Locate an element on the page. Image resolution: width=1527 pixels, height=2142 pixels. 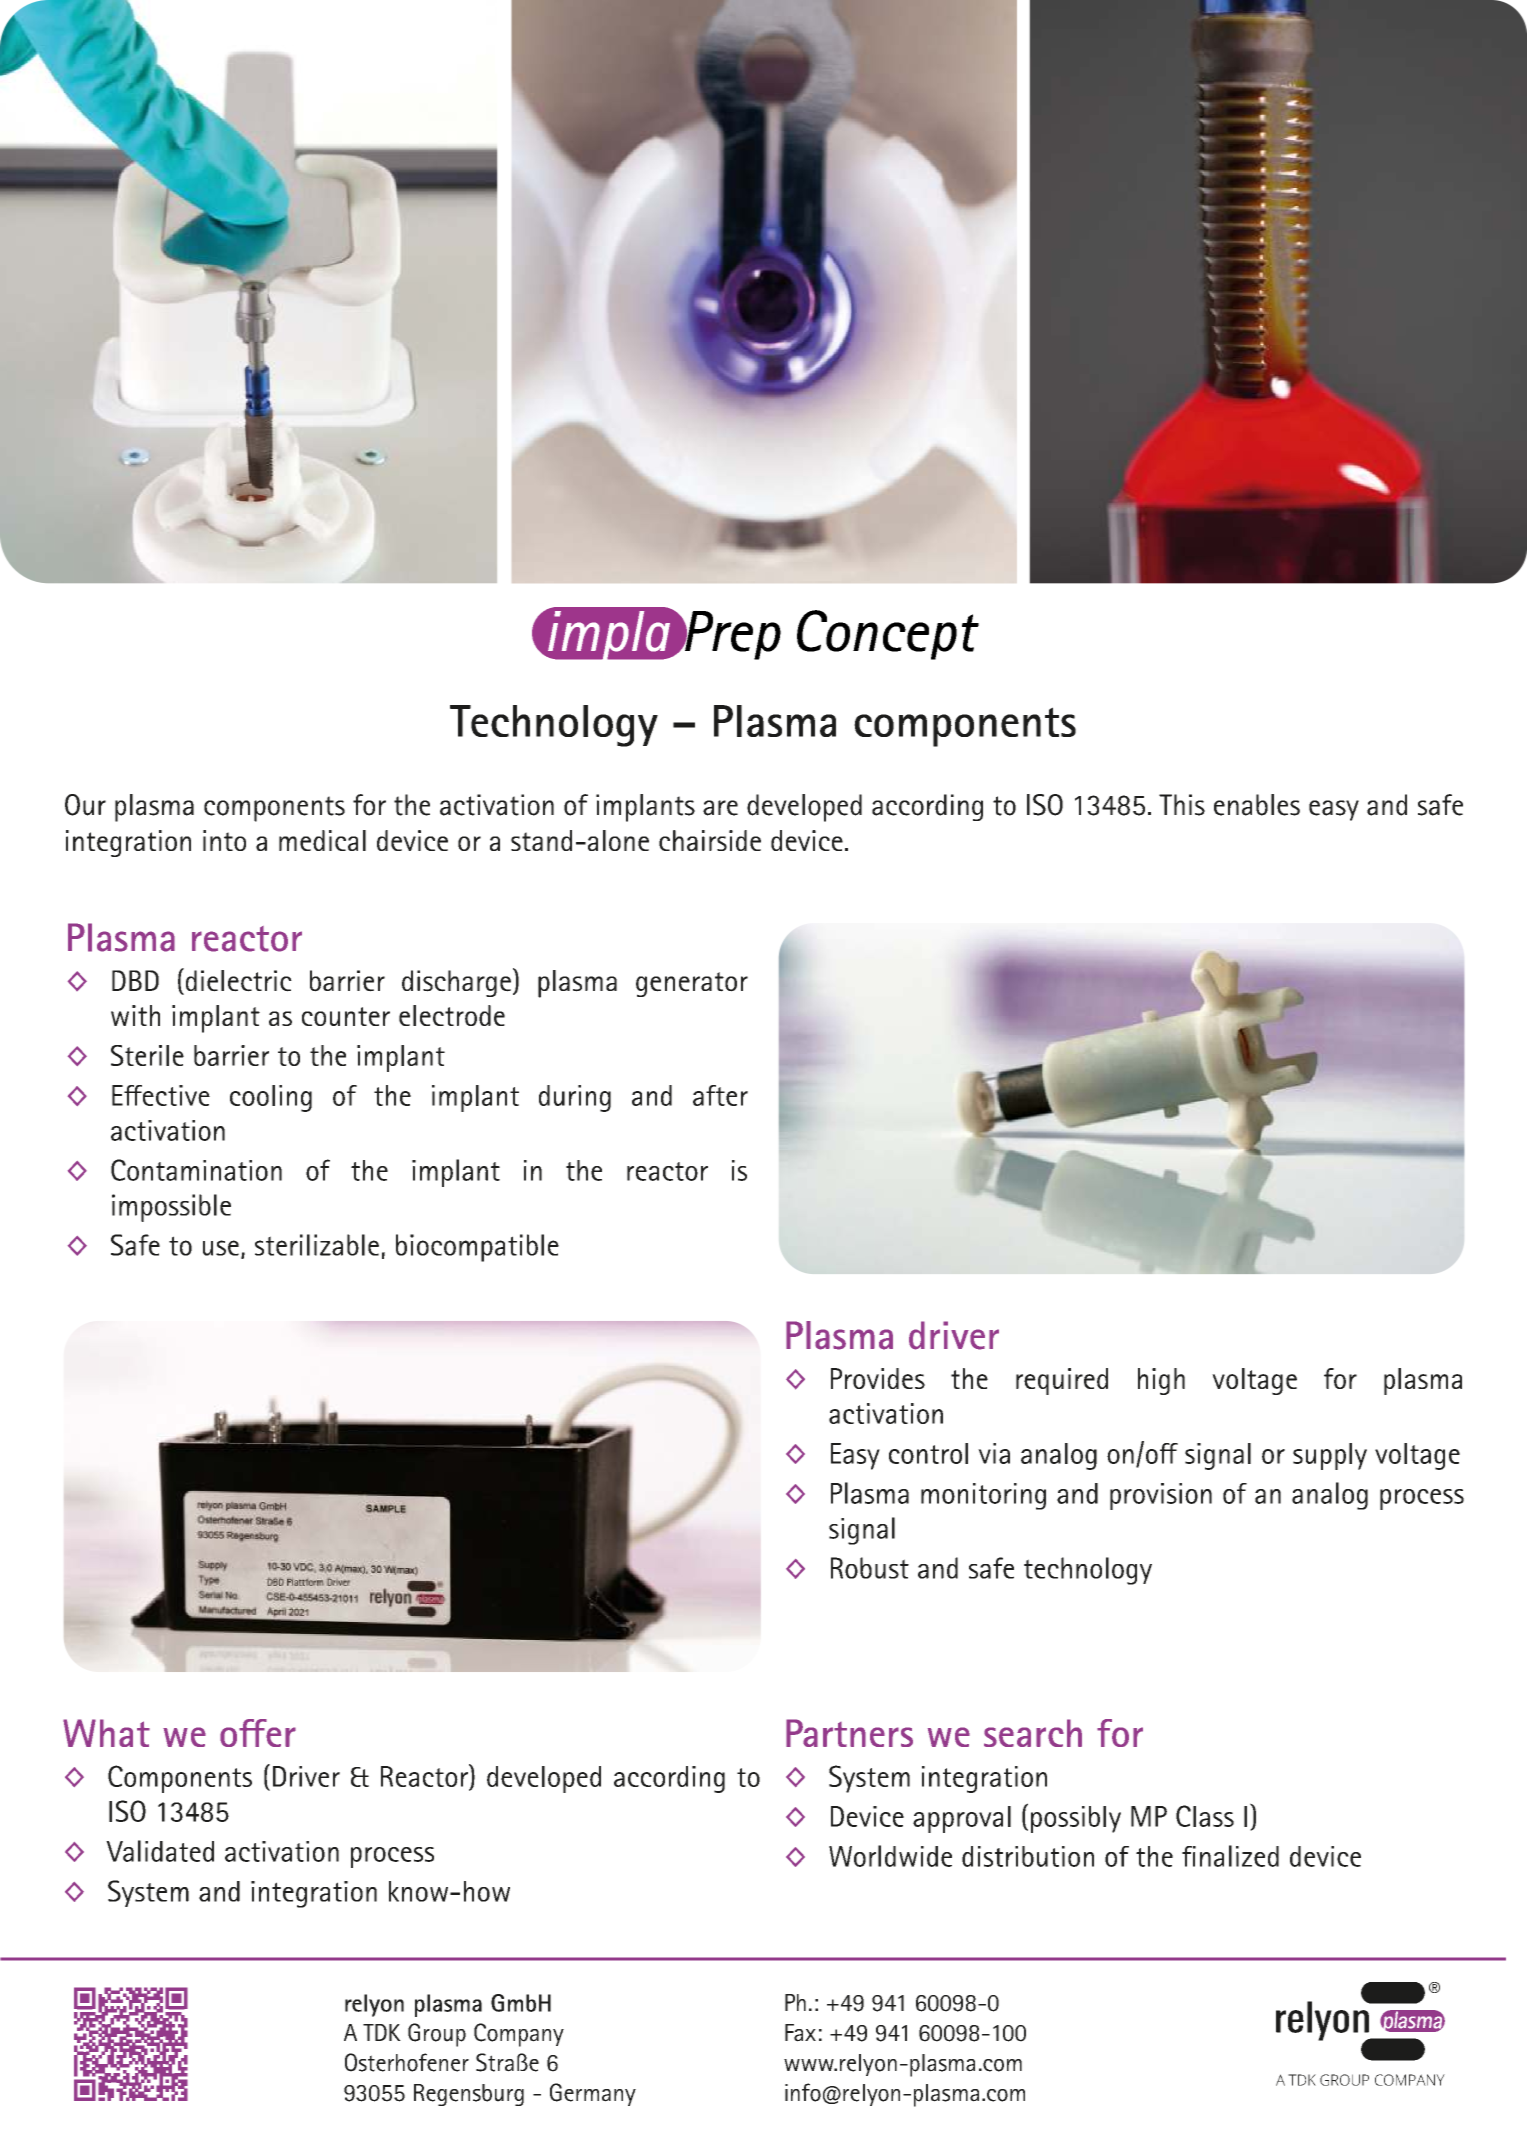
high is located at coordinates (1161, 1381).
